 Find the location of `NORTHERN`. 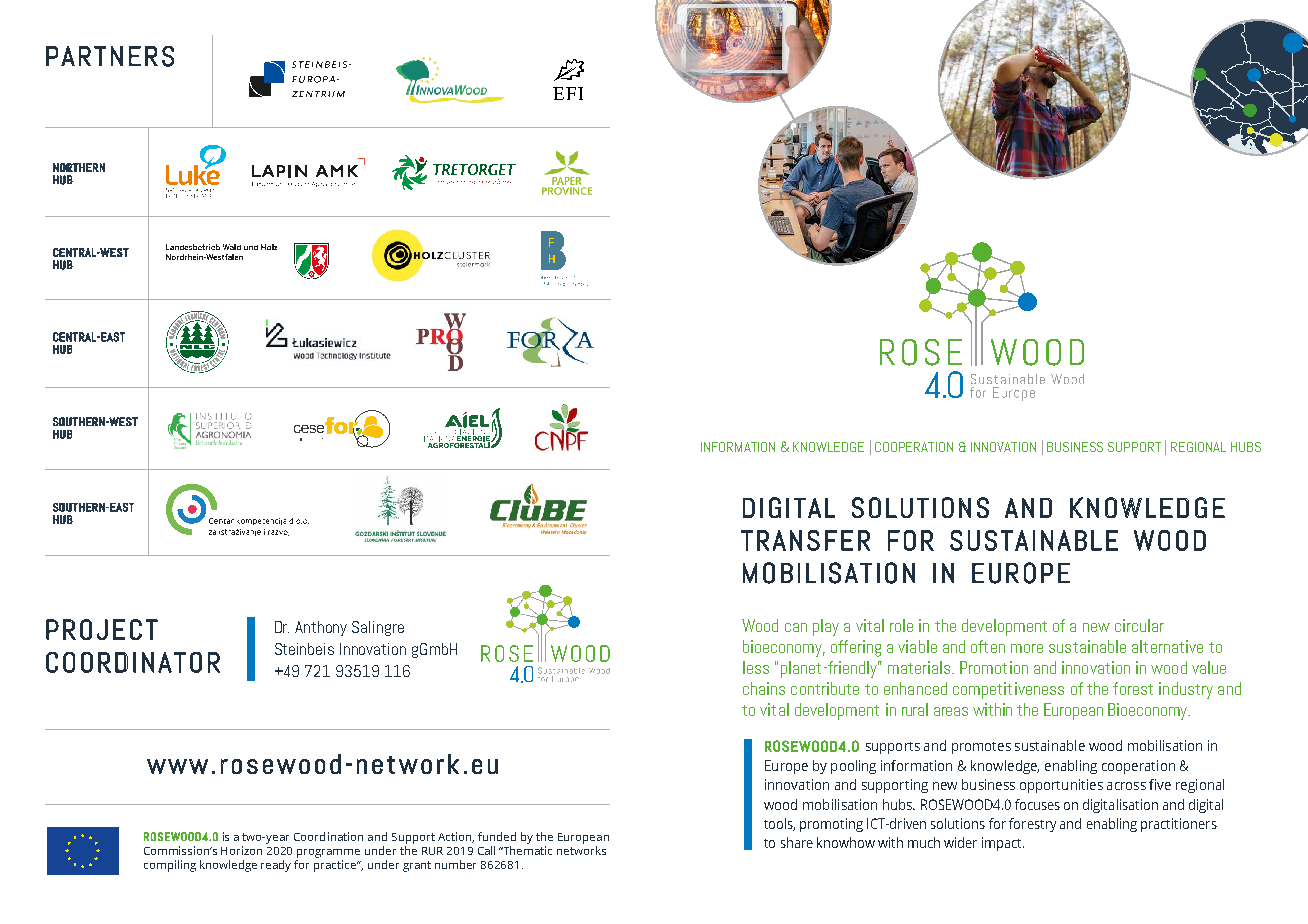

NORTHERN is located at coordinates (79, 167).
